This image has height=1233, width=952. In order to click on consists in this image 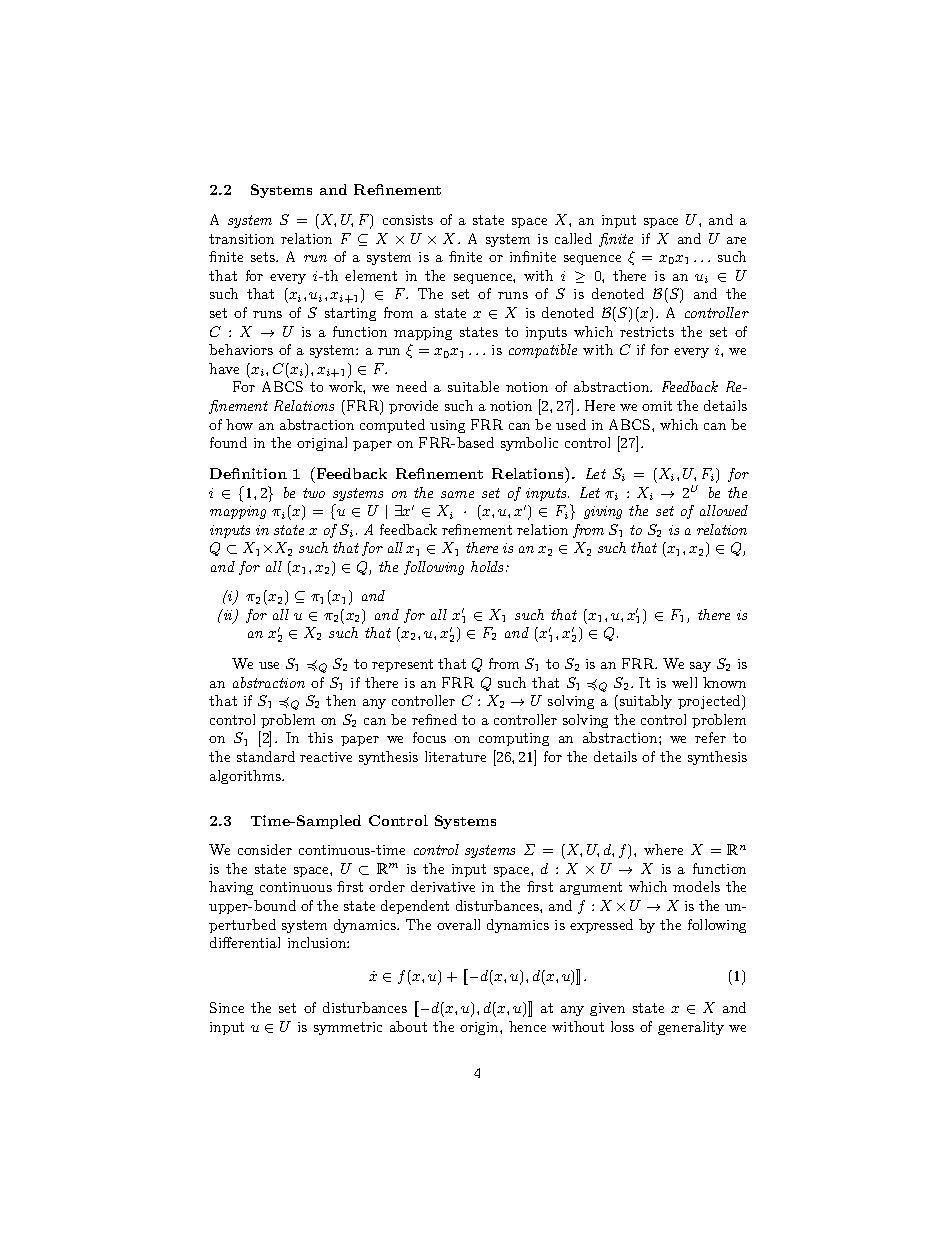, I will do `click(408, 220)`.
